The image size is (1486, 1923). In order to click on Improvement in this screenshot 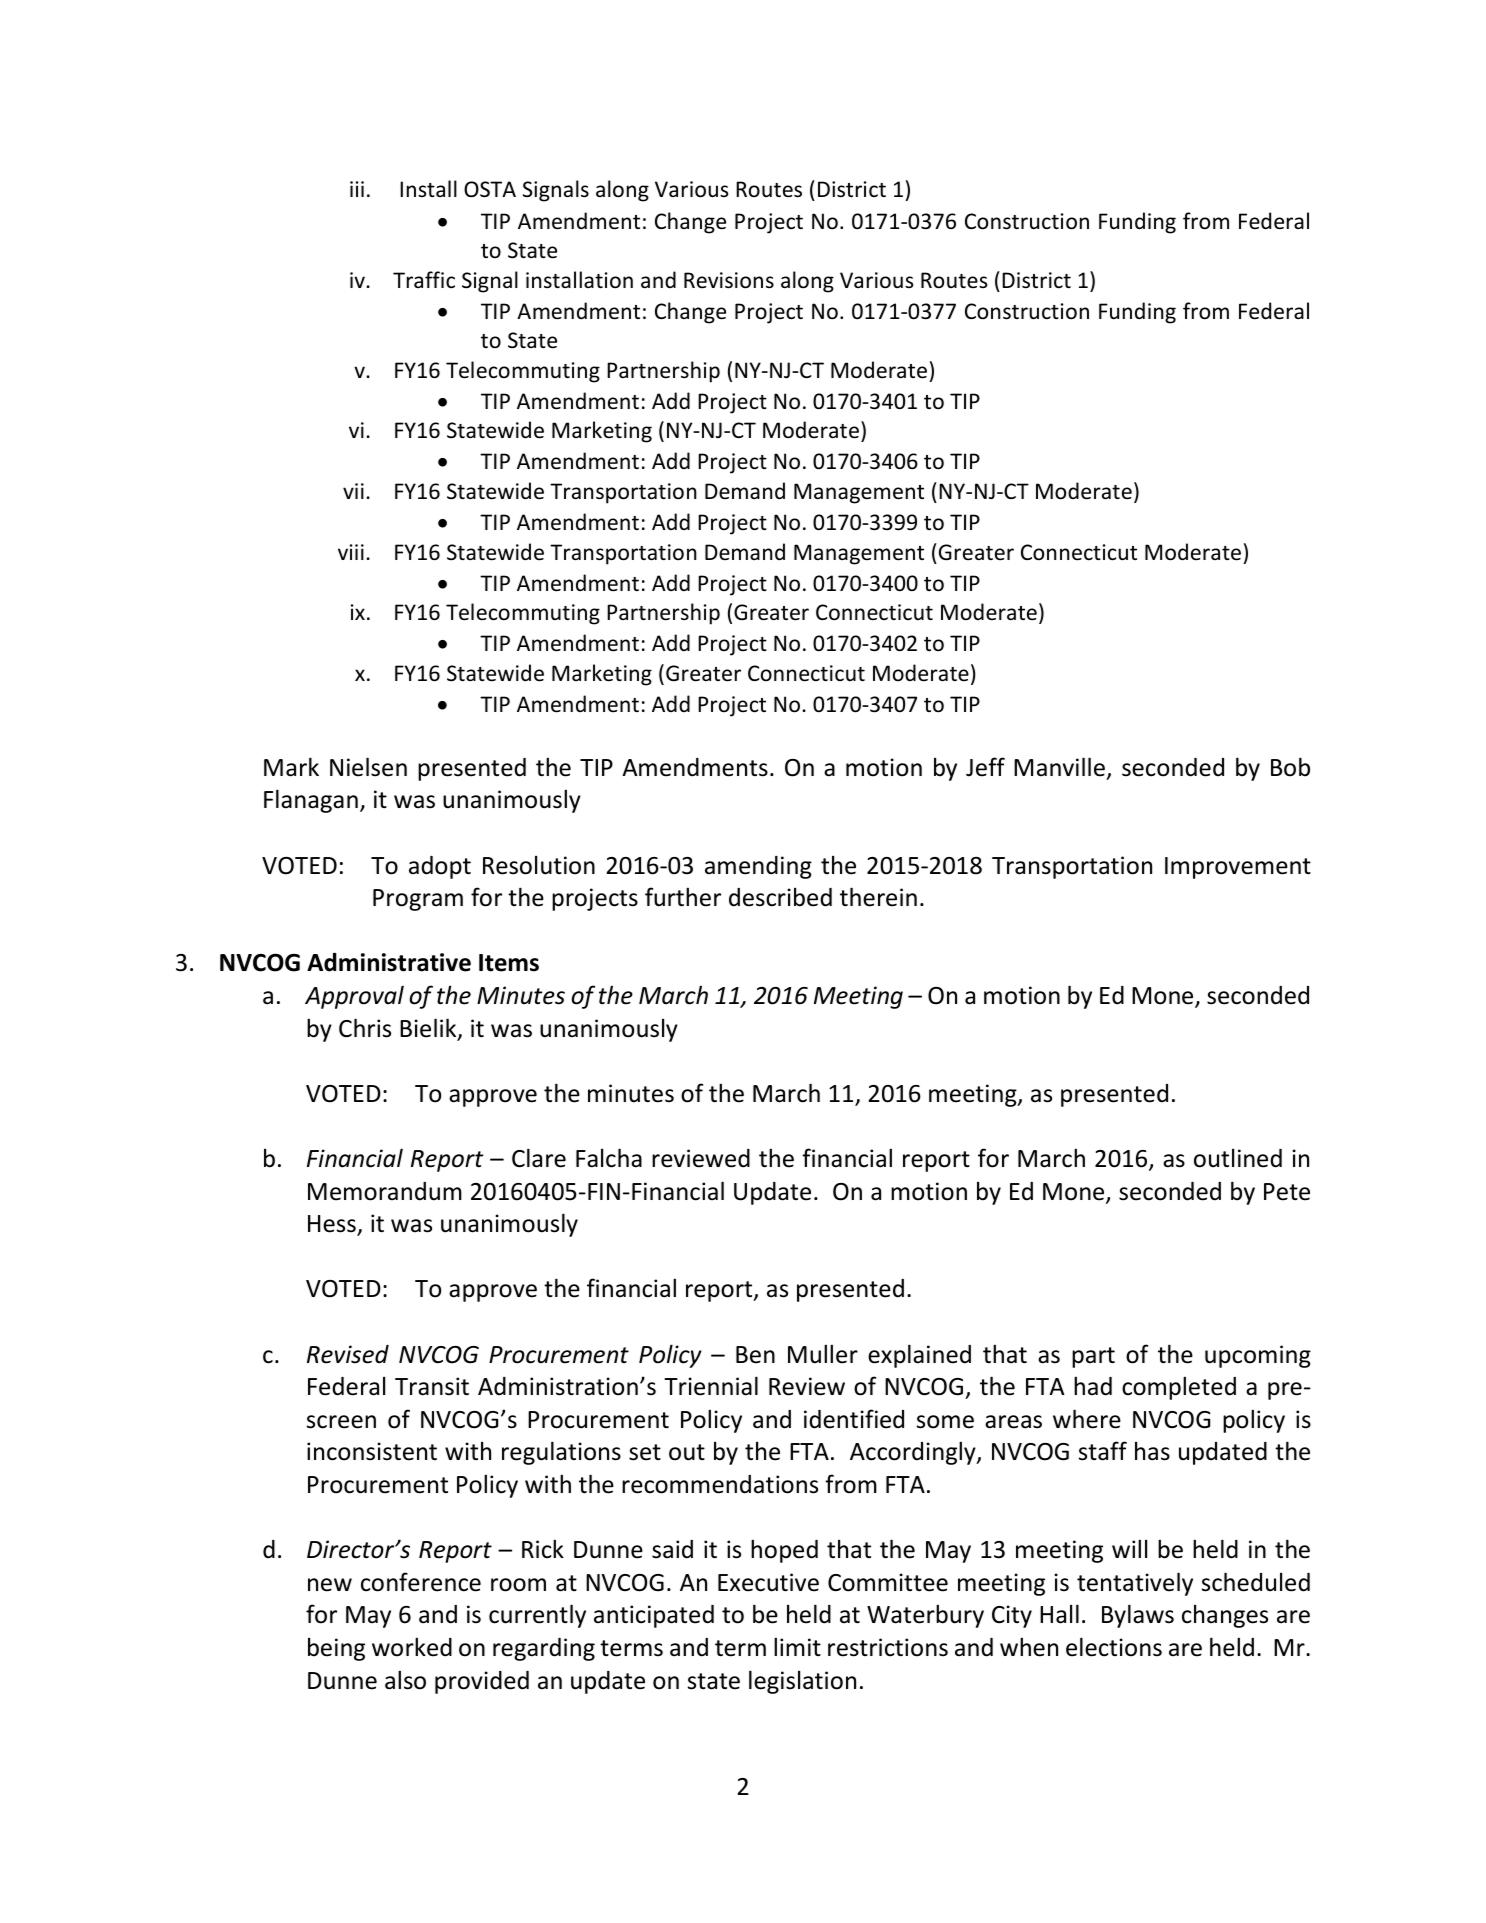, I will do `click(1238, 868)`.
